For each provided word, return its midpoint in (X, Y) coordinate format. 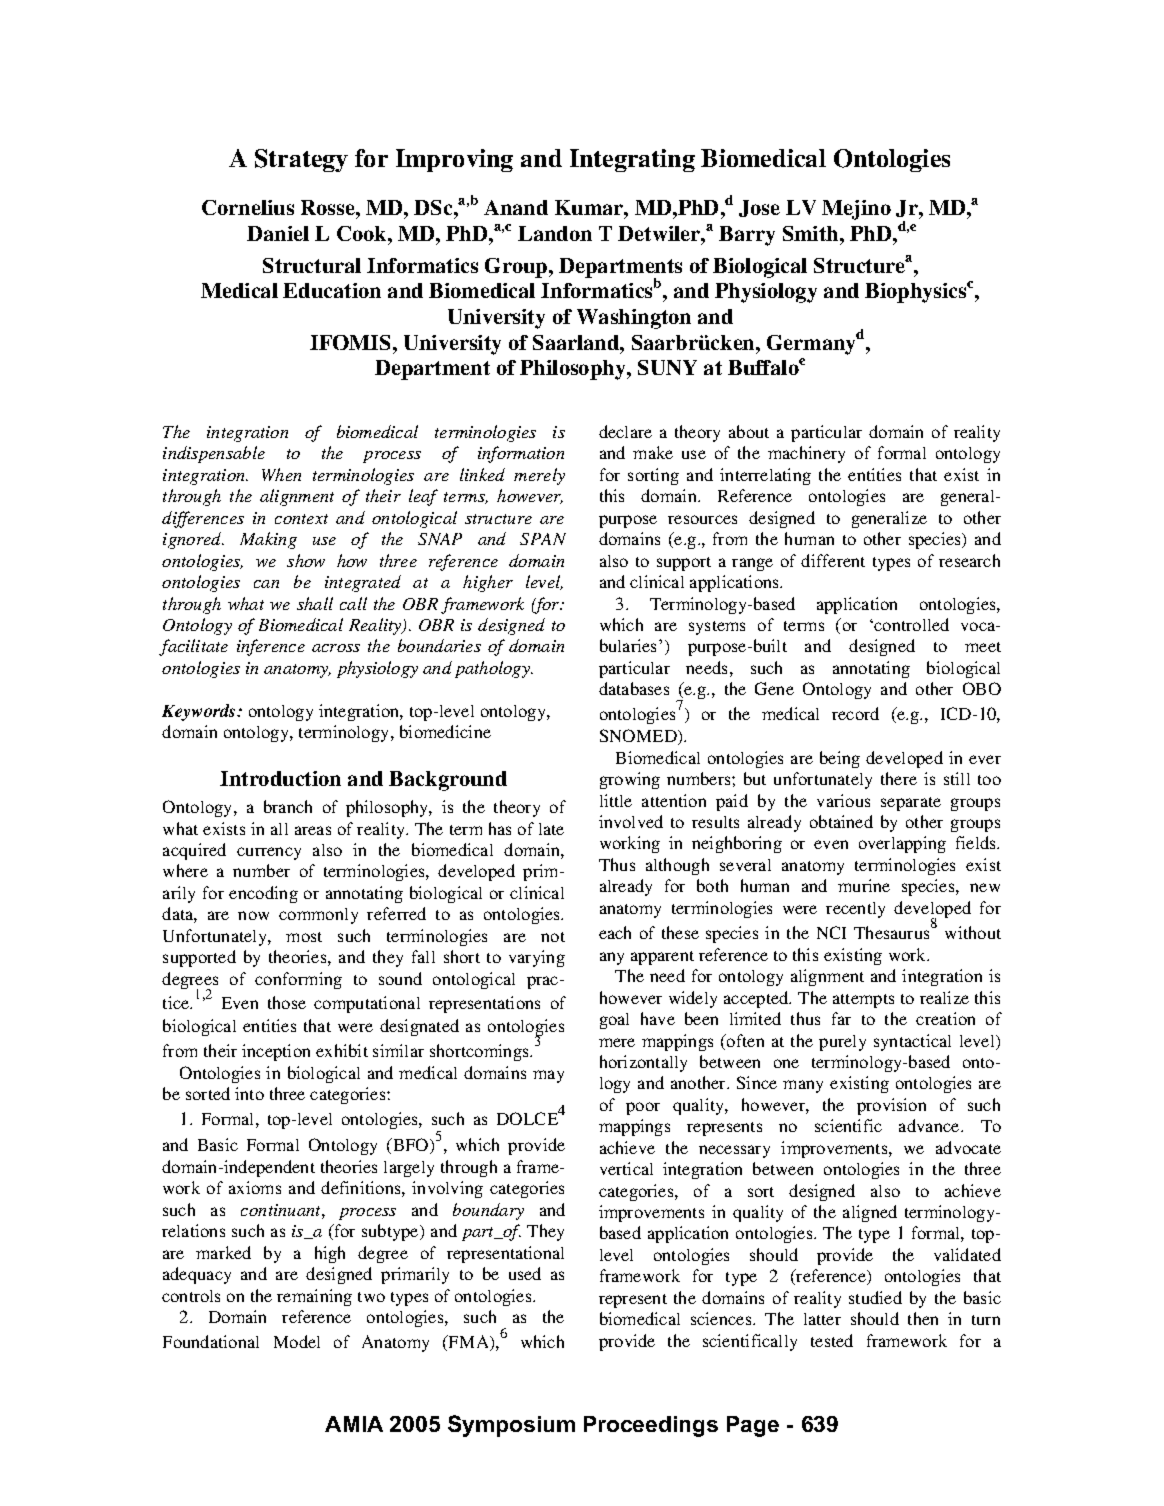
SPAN (543, 539)
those (287, 1002)
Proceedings (651, 1426)
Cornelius (248, 207)
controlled (910, 624)
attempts (863, 1001)
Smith (810, 233)
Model (297, 1341)
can (266, 584)
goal (614, 1021)
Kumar (590, 207)
